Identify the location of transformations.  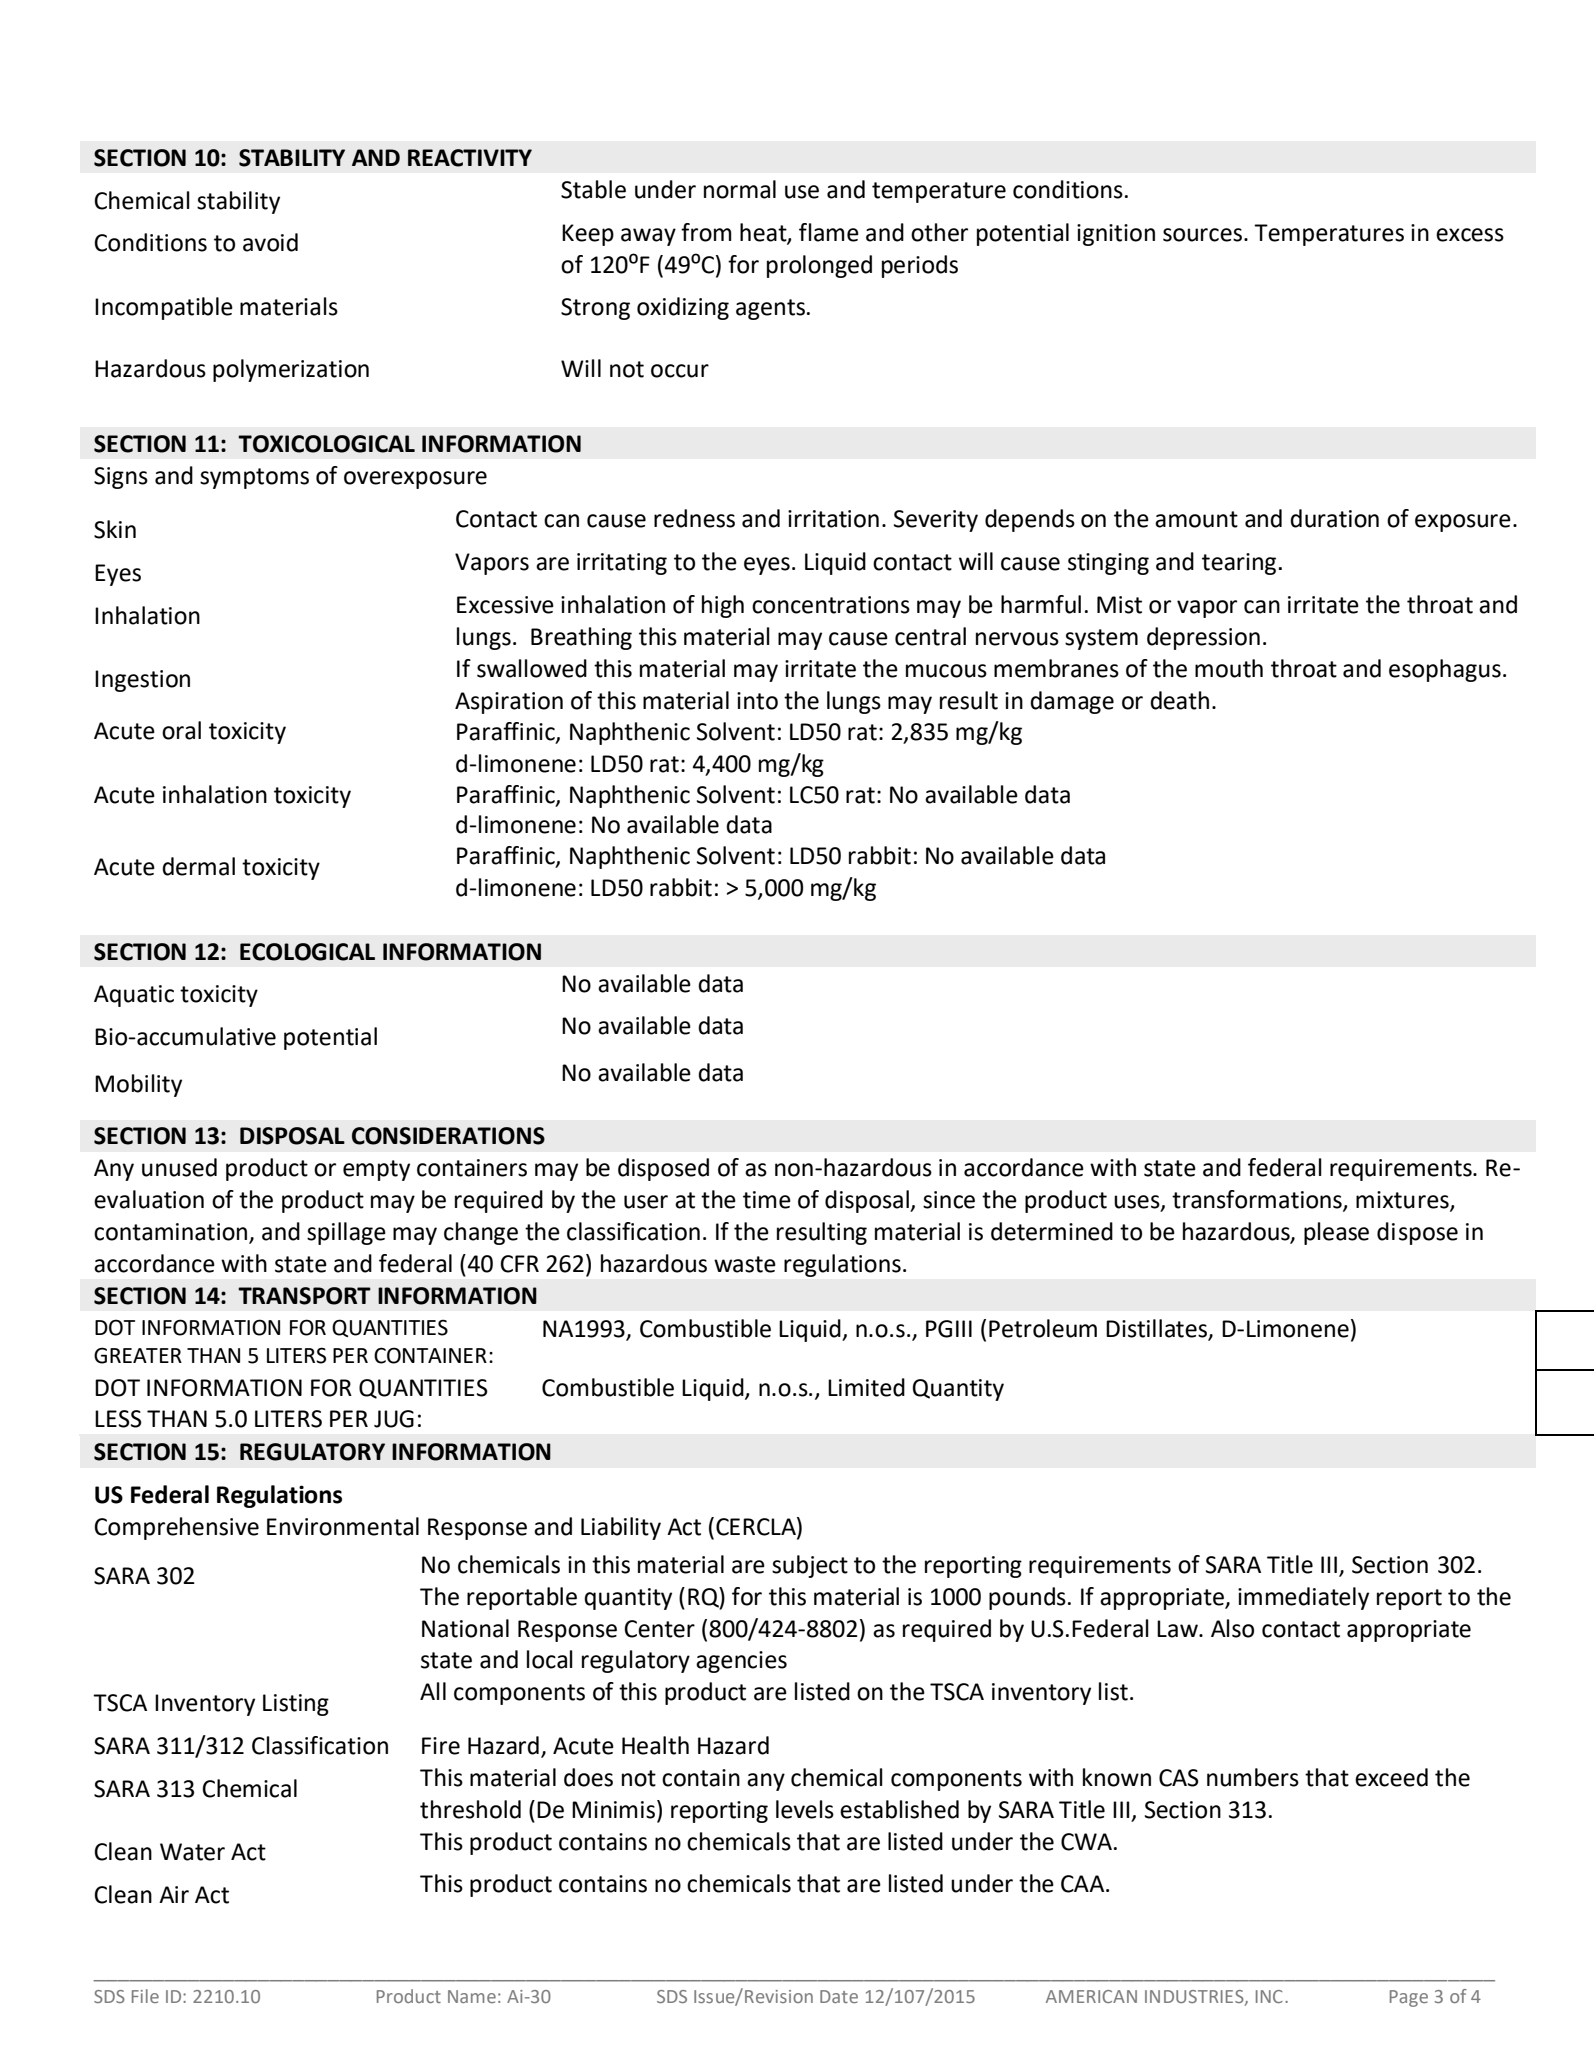
(1258, 1200).
